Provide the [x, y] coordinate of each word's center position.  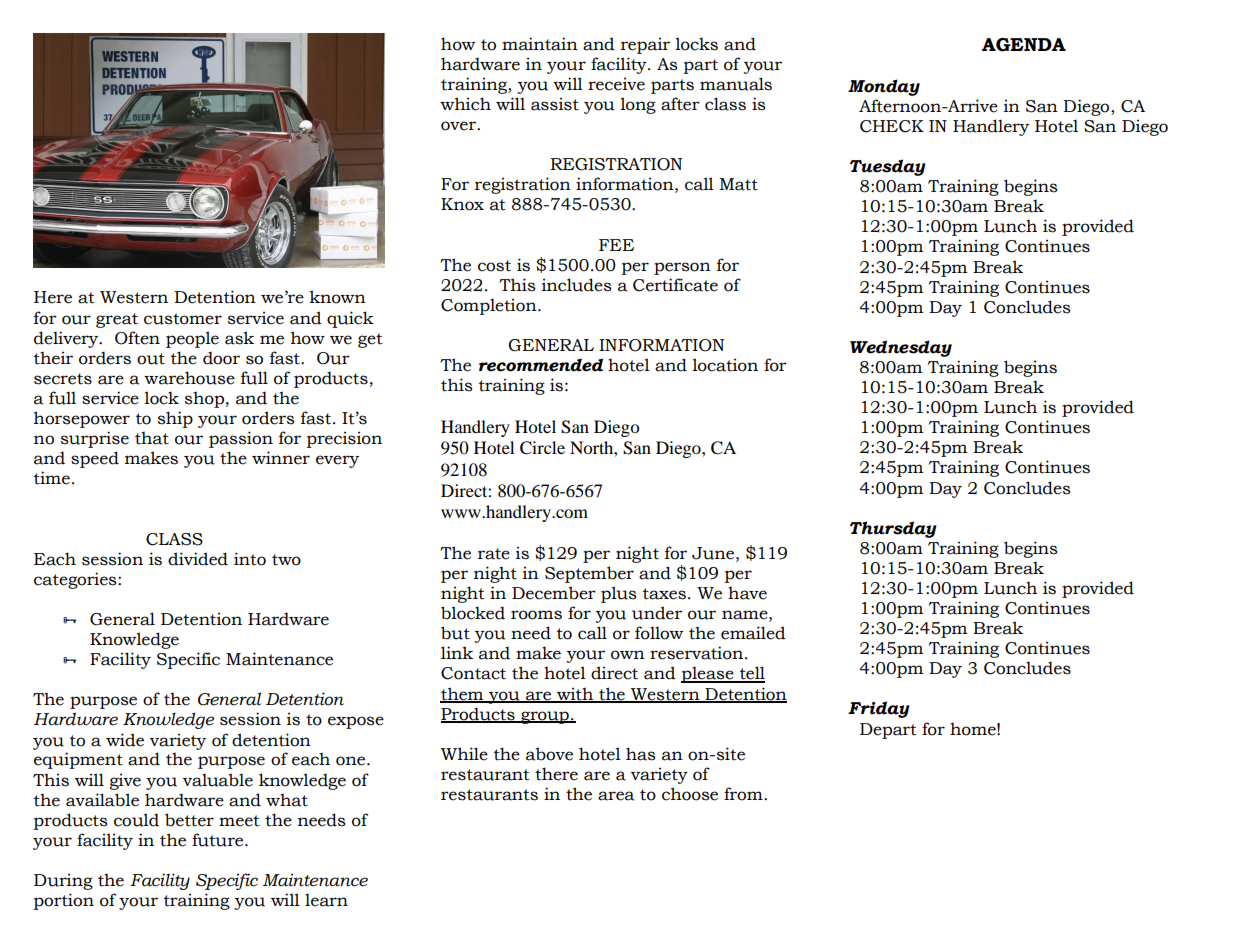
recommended [541, 365]
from [744, 794]
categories [76, 580]
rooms [536, 615]
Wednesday [901, 348]
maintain [540, 44]
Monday [884, 87]
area [616, 796]
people [192, 339]
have [747, 593]
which [465, 104]
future [219, 840]
